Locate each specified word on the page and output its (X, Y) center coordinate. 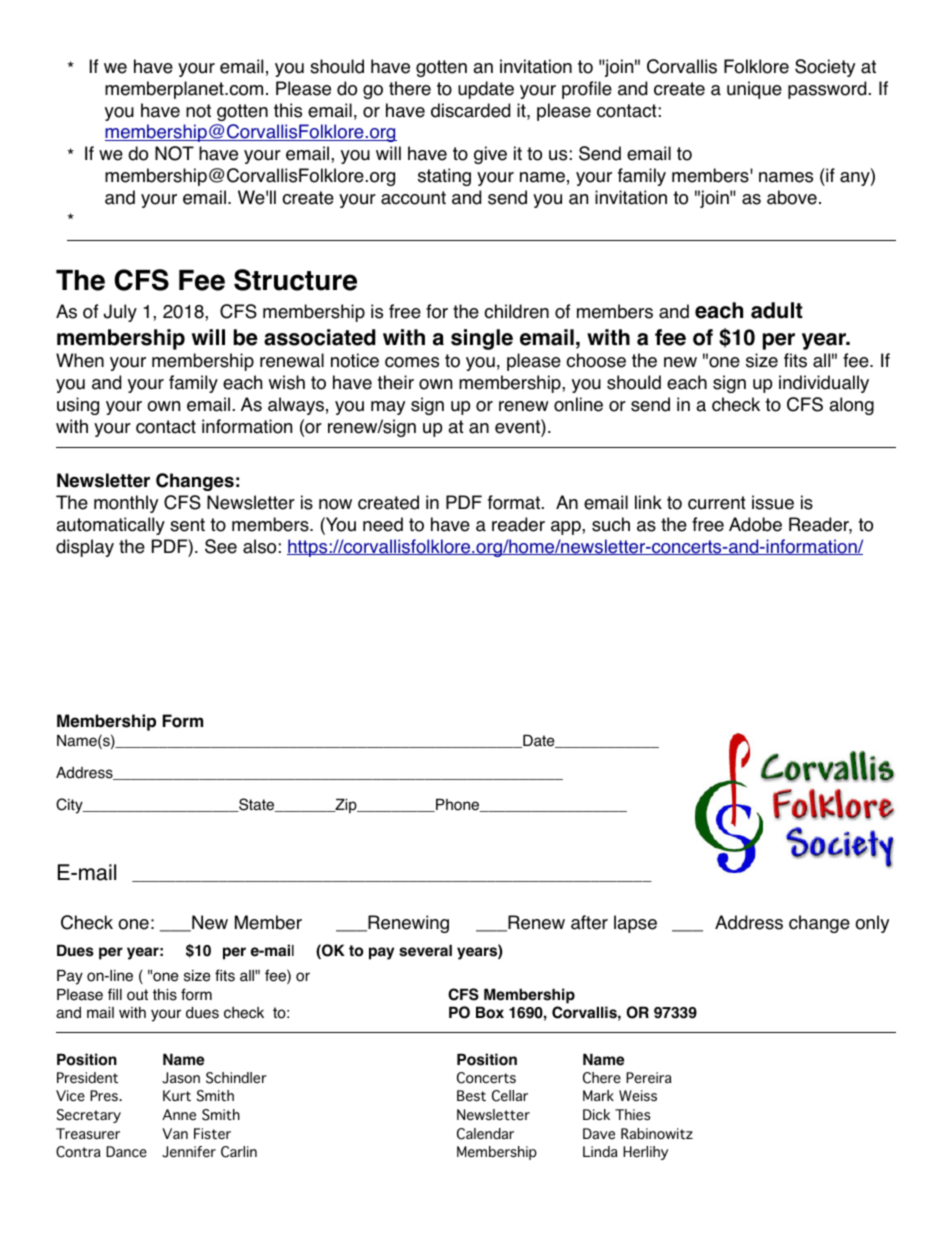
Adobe (755, 524)
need (383, 524)
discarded (470, 110)
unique (754, 90)
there (410, 88)
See (221, 546)
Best (471, 1096)
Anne (179, 1114)
